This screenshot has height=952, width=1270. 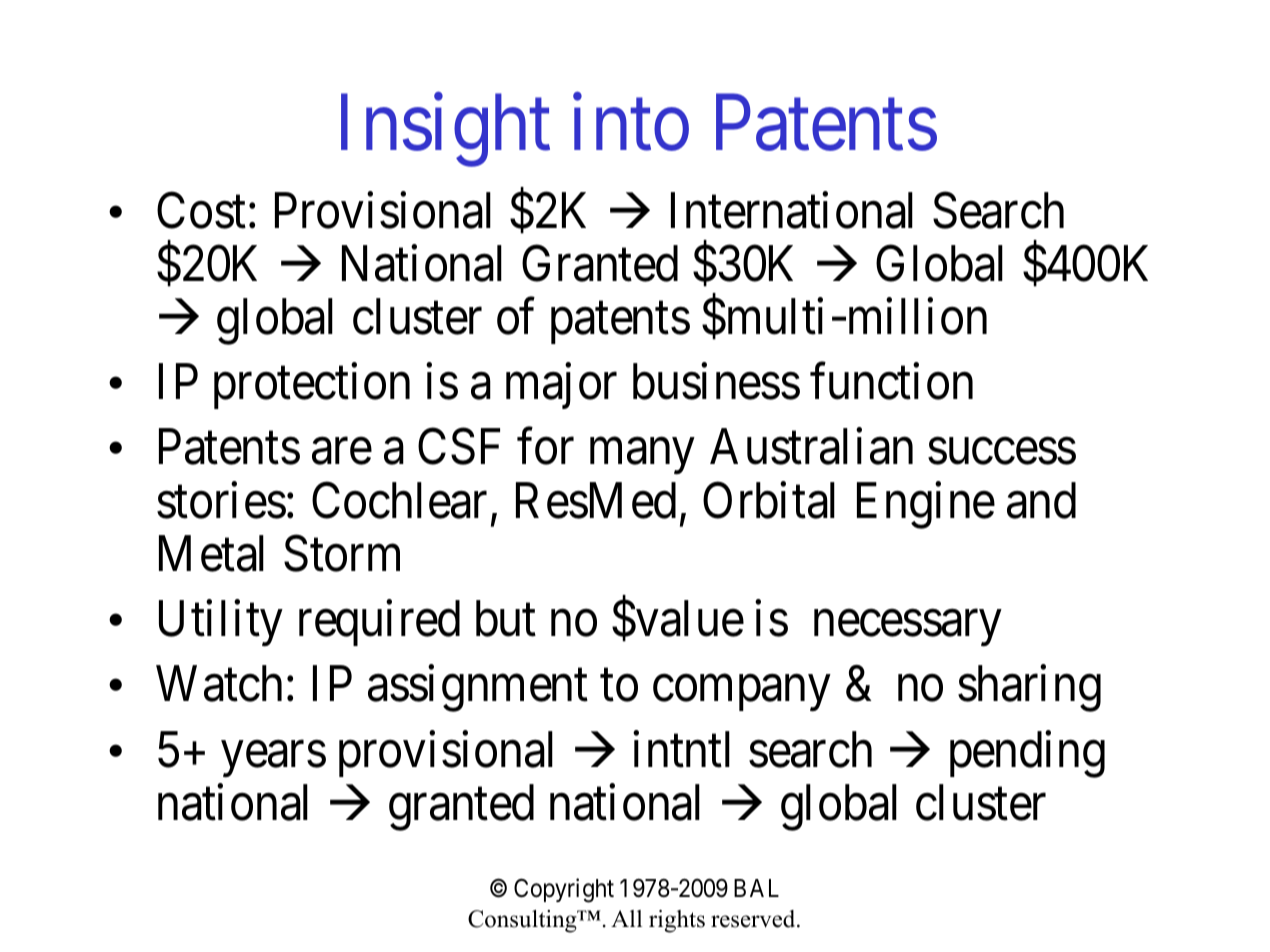 I want to click on function, so click(x=891, y=382).
